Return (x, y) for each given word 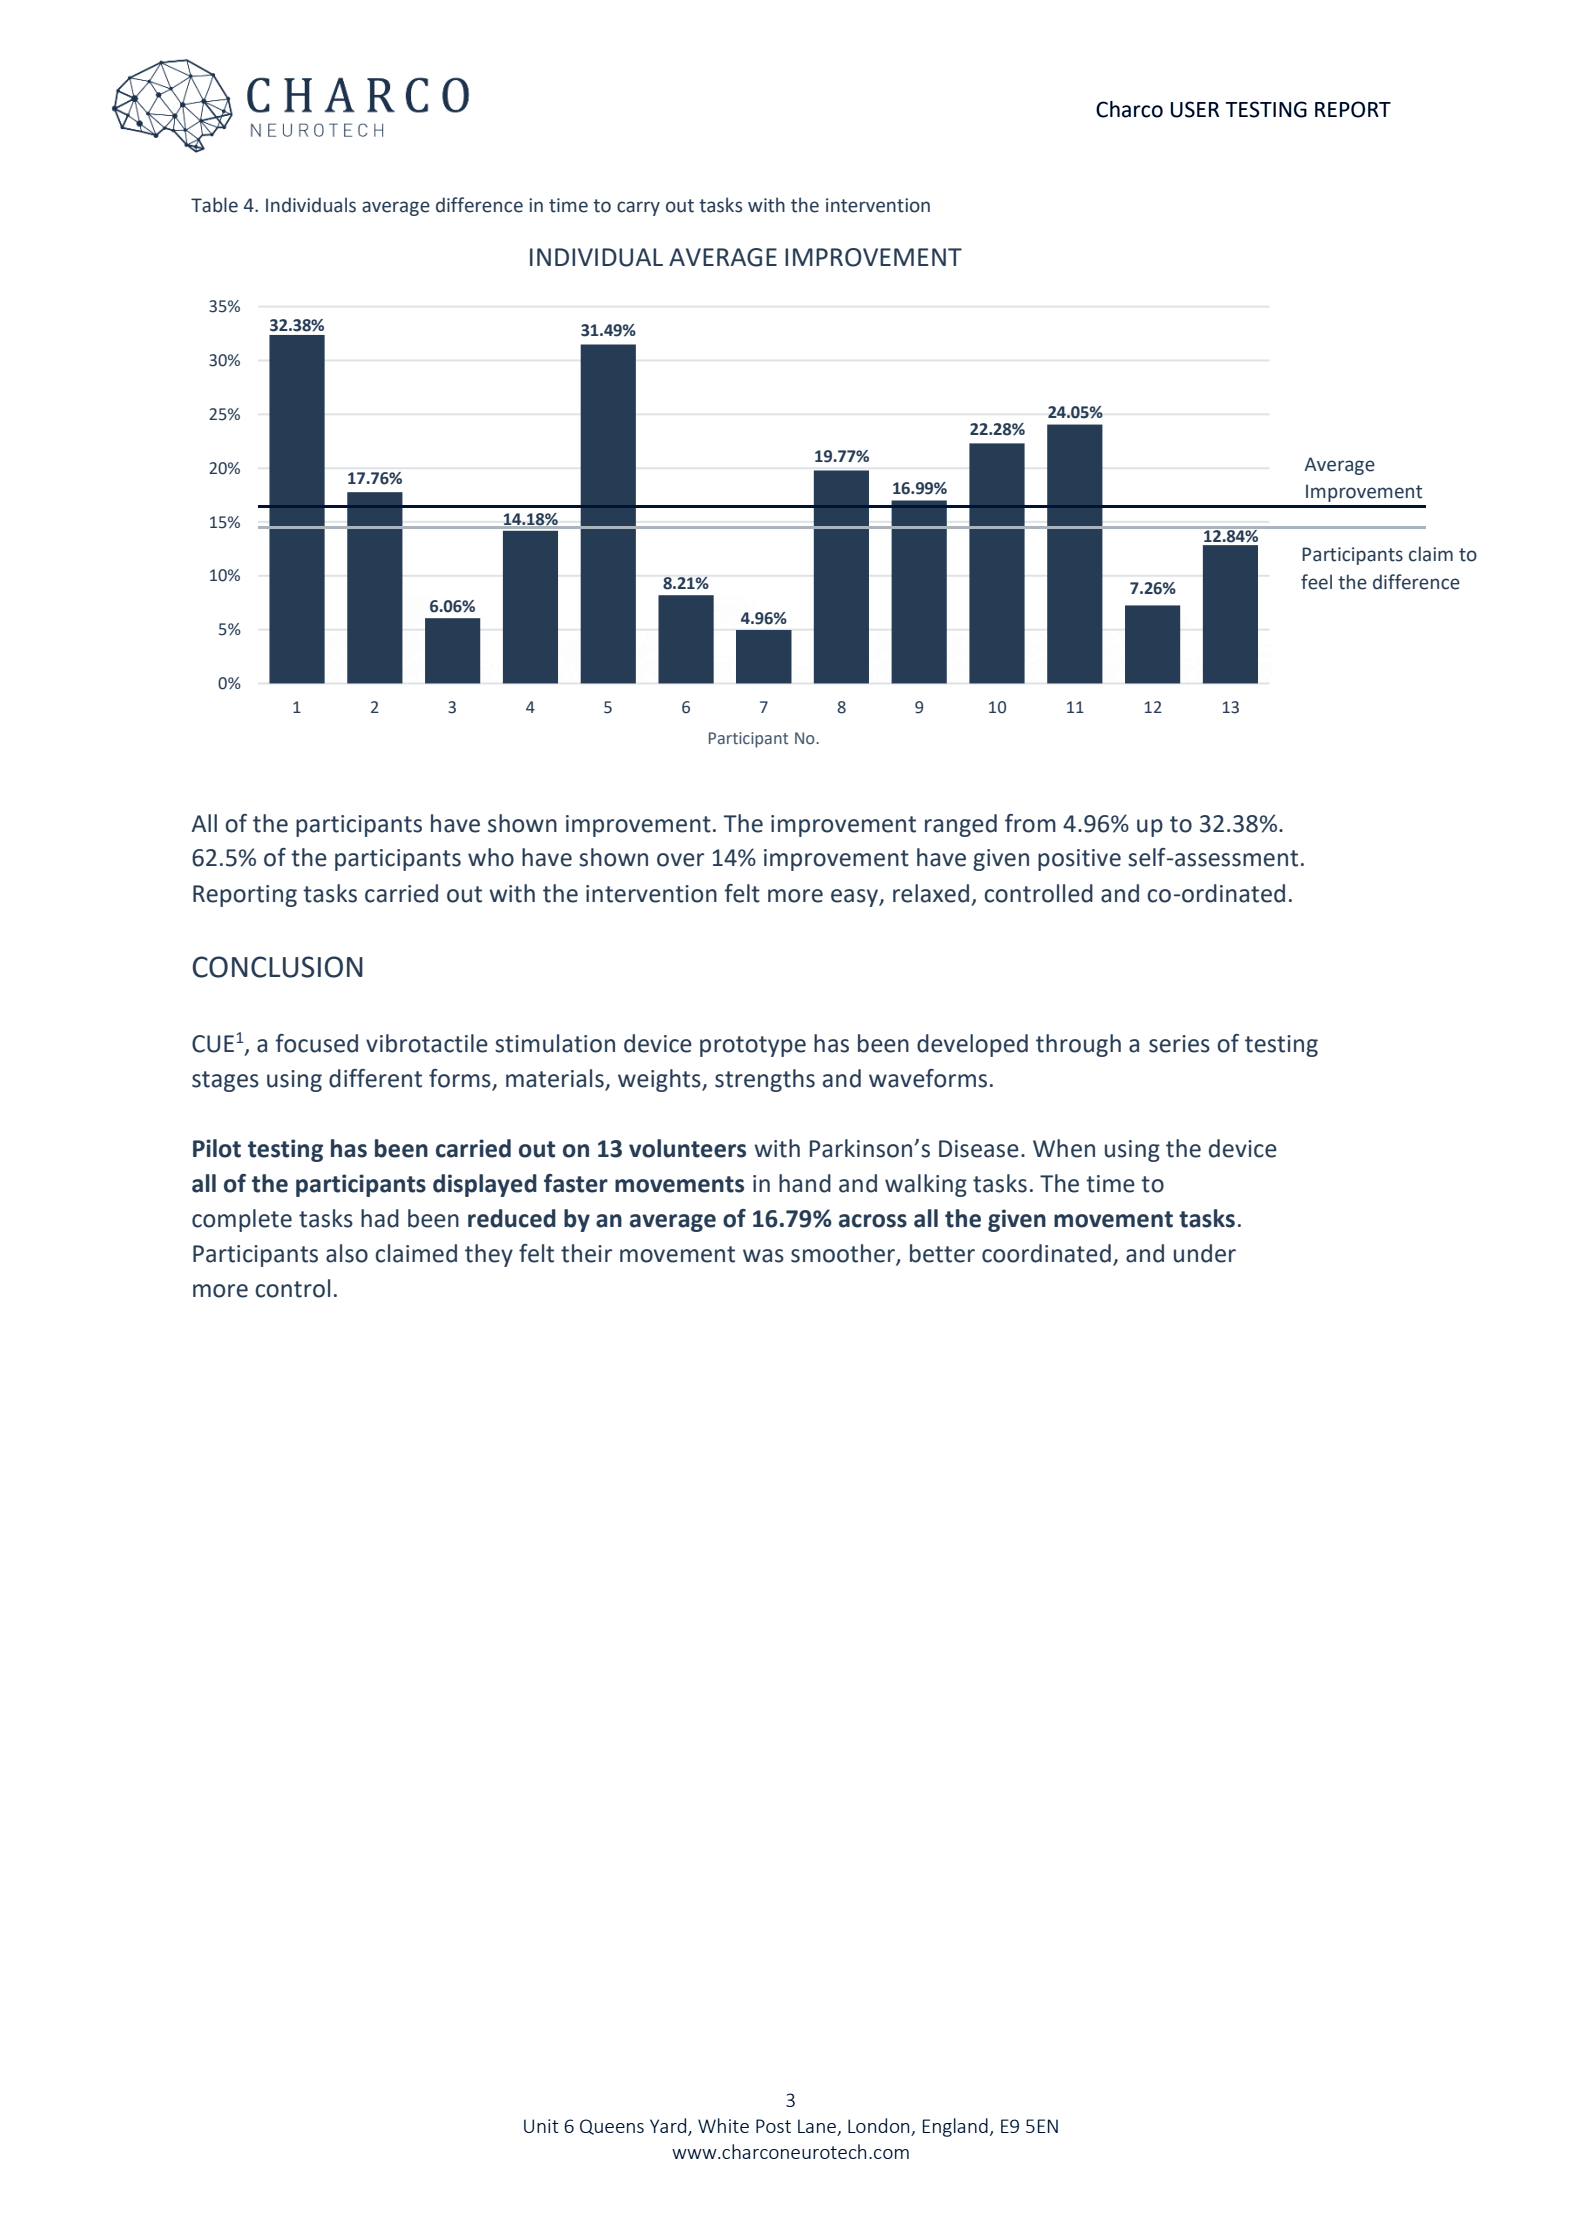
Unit (541, 2126)
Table (214, 205)
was (763, 1256)
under (1205, 1253)
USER (1195, 109)
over (680, 860)
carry (638, 208)
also (347, 1253)
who (491, 857)
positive (1079, 860)
